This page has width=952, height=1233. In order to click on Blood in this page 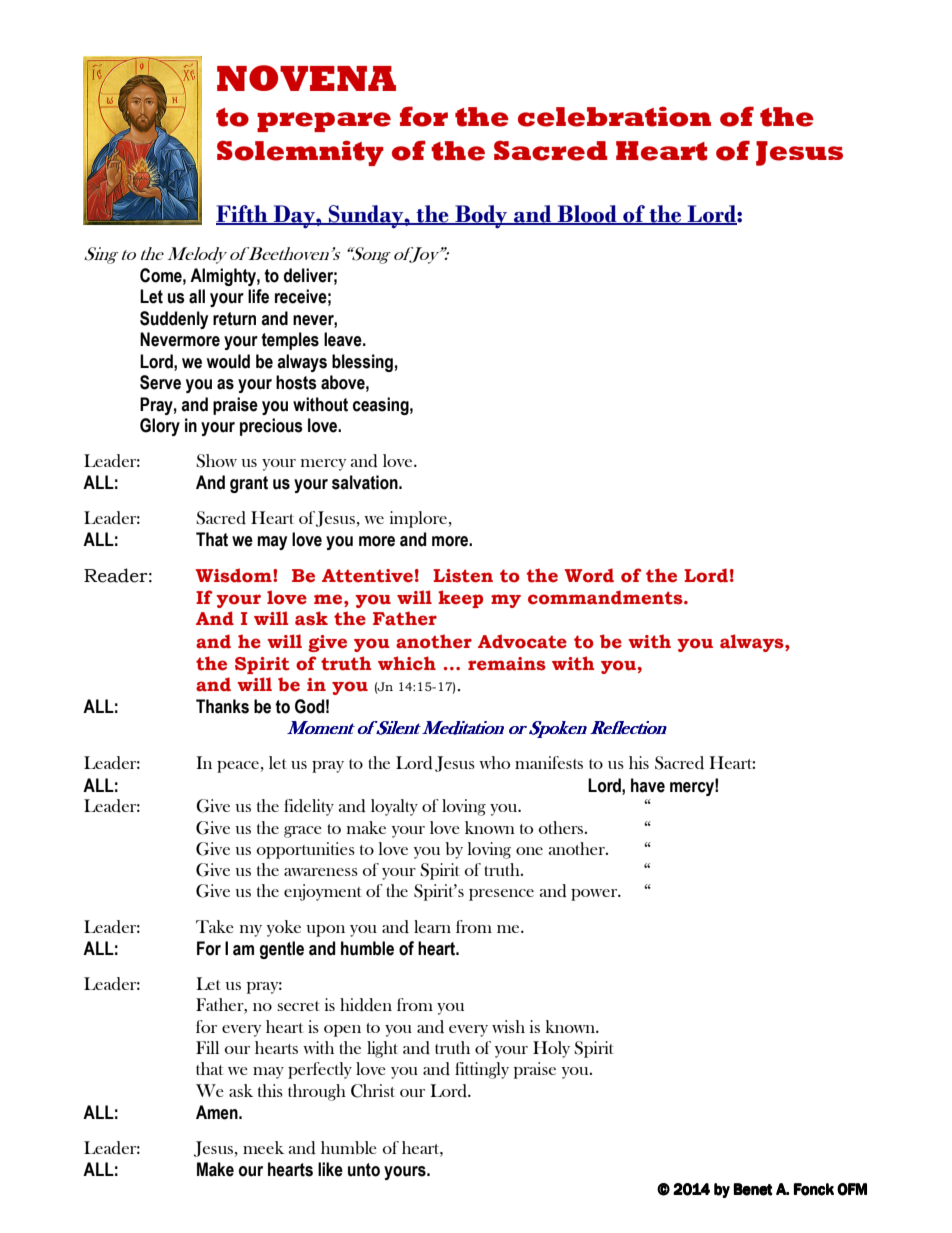, I will do `click(587, 215)`.
